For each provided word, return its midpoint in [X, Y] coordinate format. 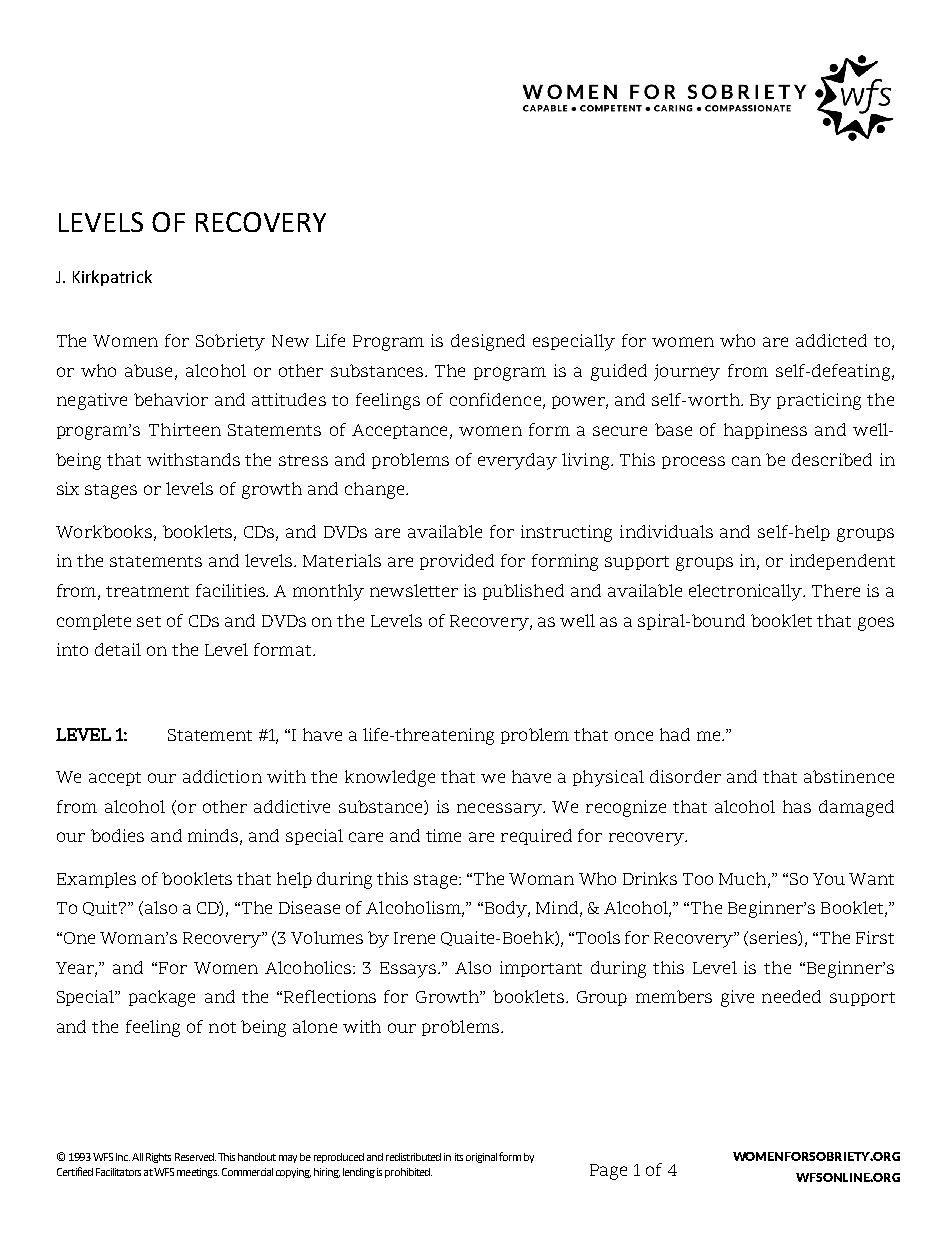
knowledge [390, 778]
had [675, 734]
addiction [222, 776]
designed [488, 342]
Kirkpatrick [112, 278]
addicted [831, 340]
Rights [158, 1158]
